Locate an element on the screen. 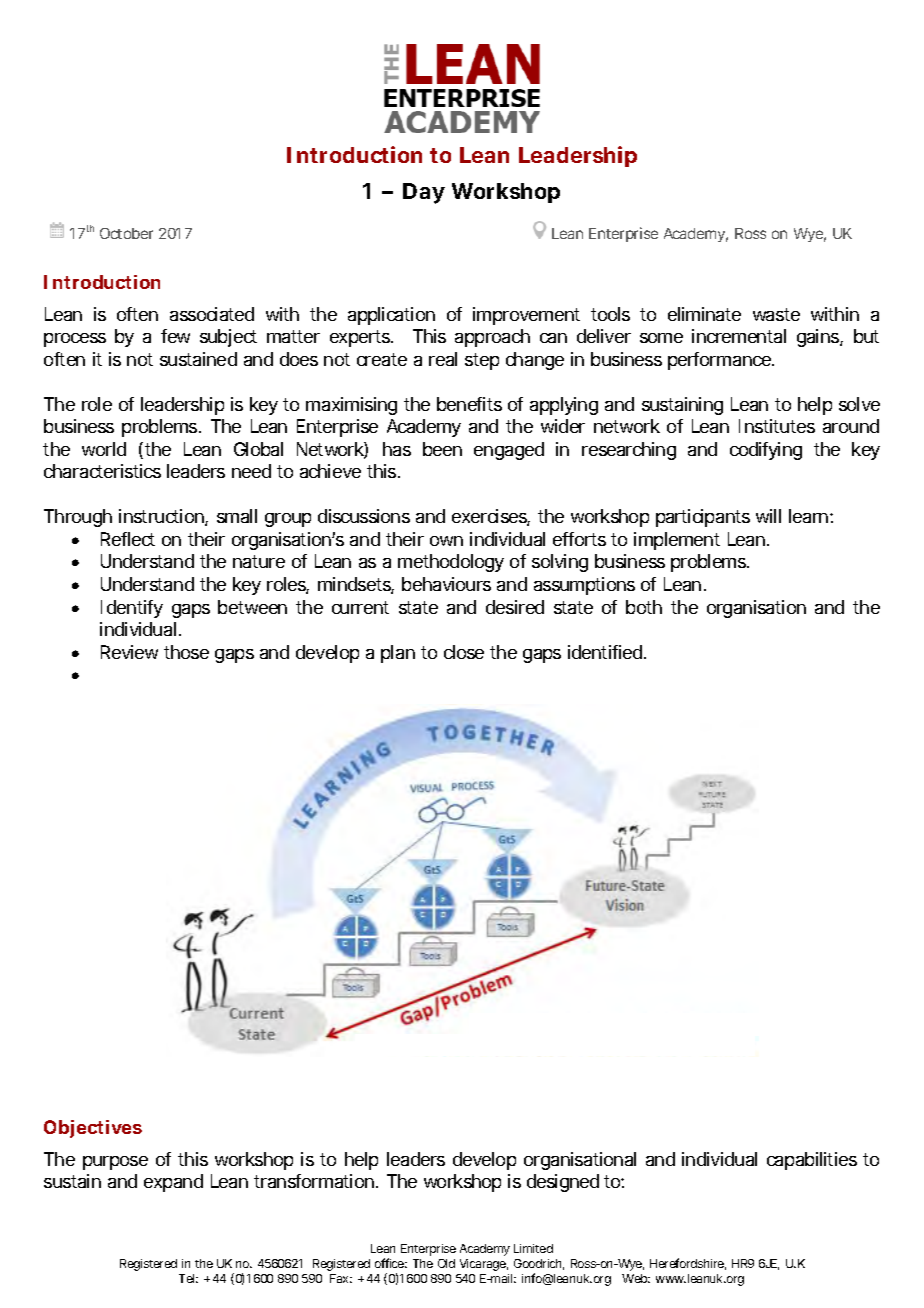 The height and width of the screenshot is (1308, 924). codifying is located at coordinates (766, 451).
